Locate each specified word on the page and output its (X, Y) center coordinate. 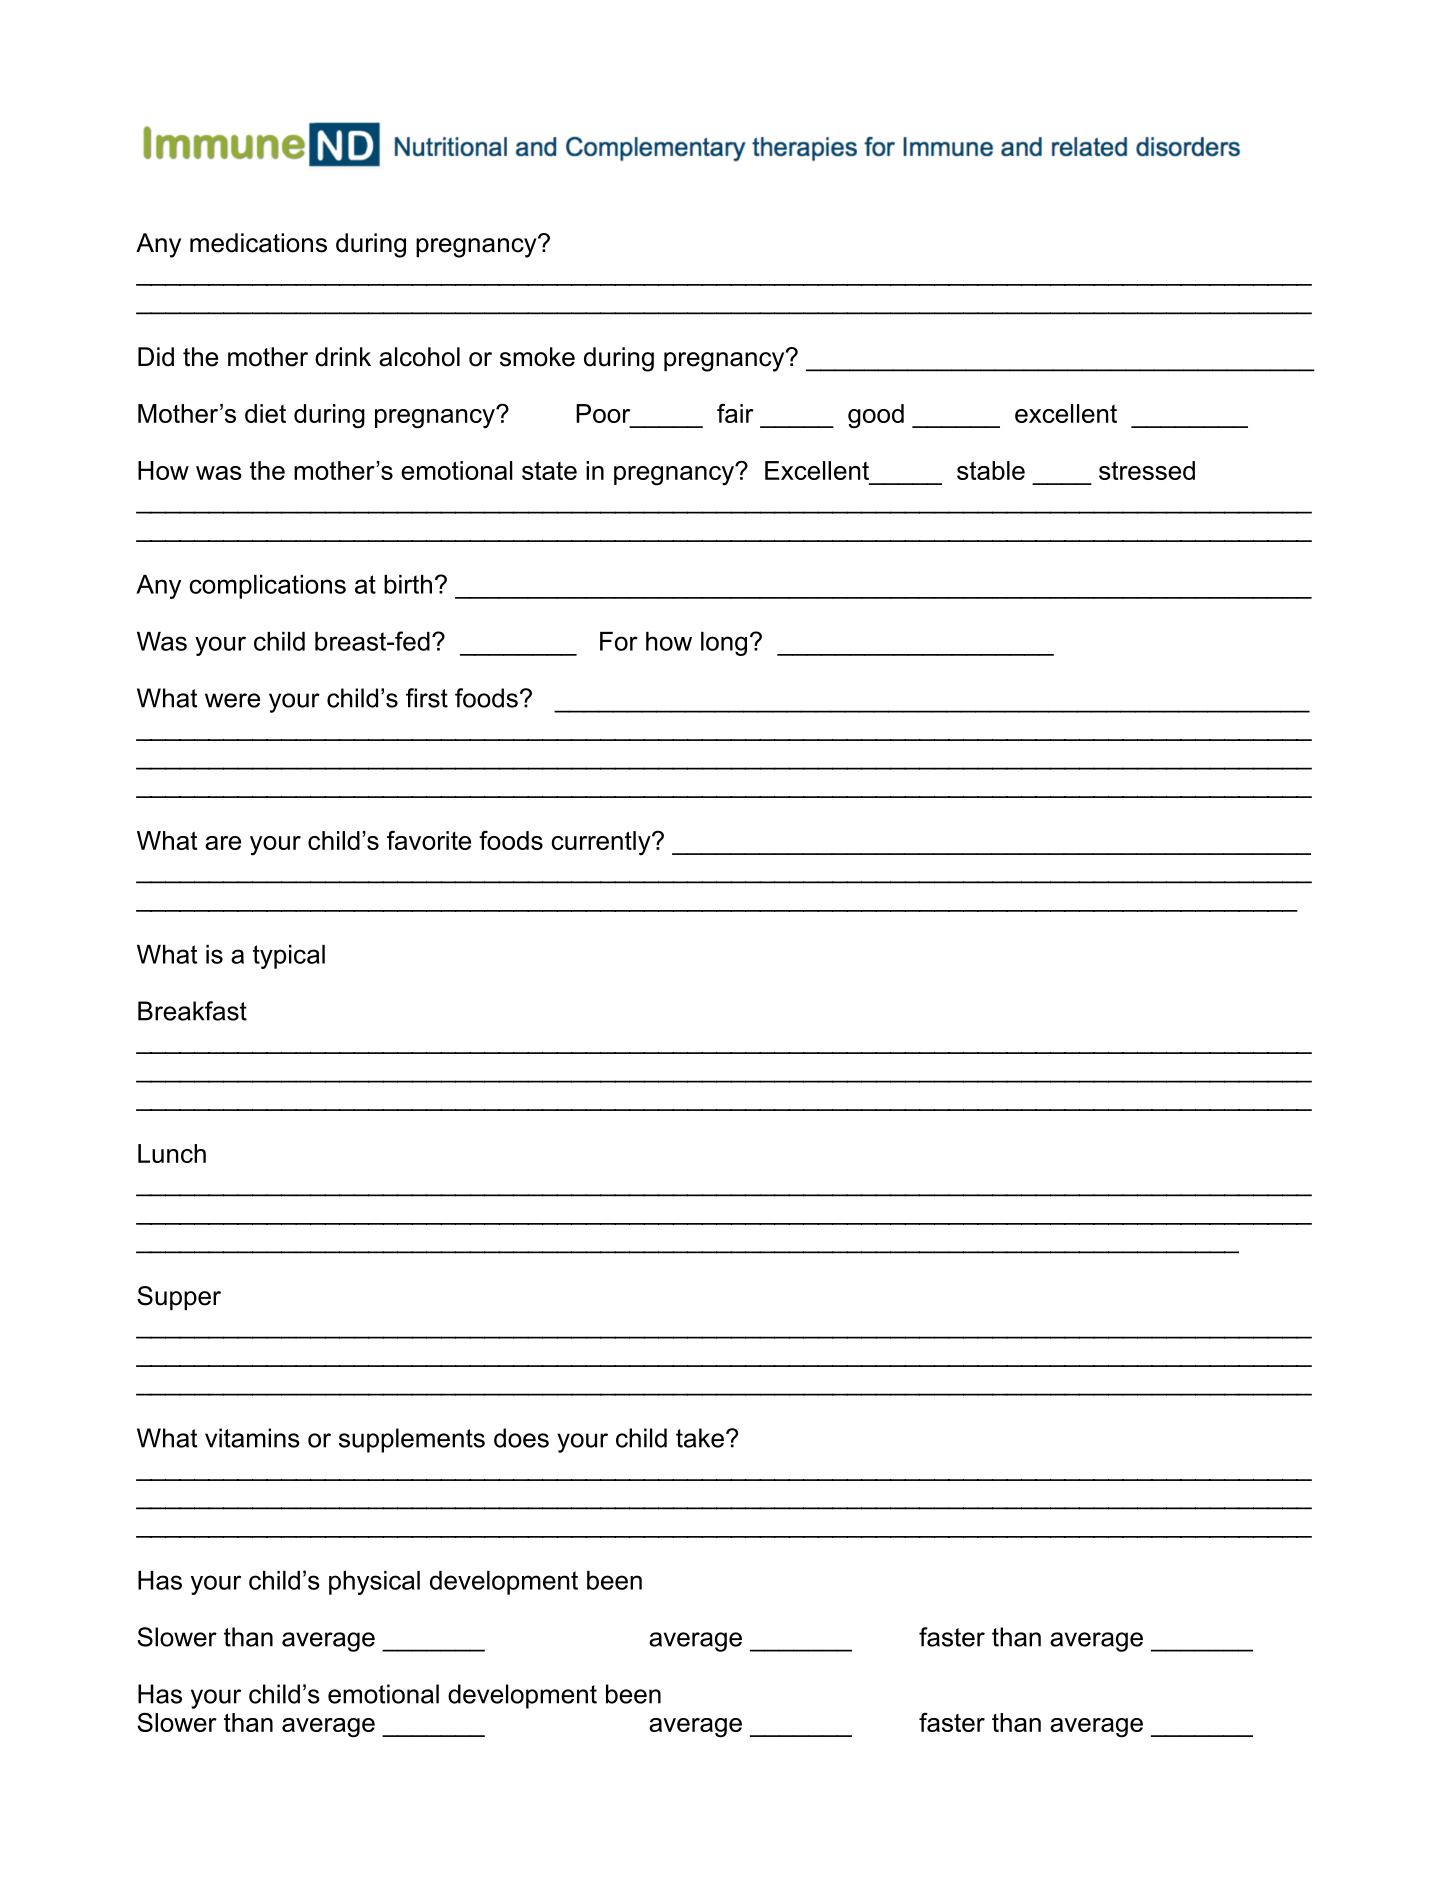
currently (602, 843)
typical (289, 957)
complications (267, 587)
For (619, 641)
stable (991, 470)
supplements (412, 1440)
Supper (179, 1298)
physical (374, 1583)
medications (258, 243)
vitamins (252, 1438)
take (700, 1438)
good (876, 416)
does (521, 1438)
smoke (537, 357)
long (724, 644)
